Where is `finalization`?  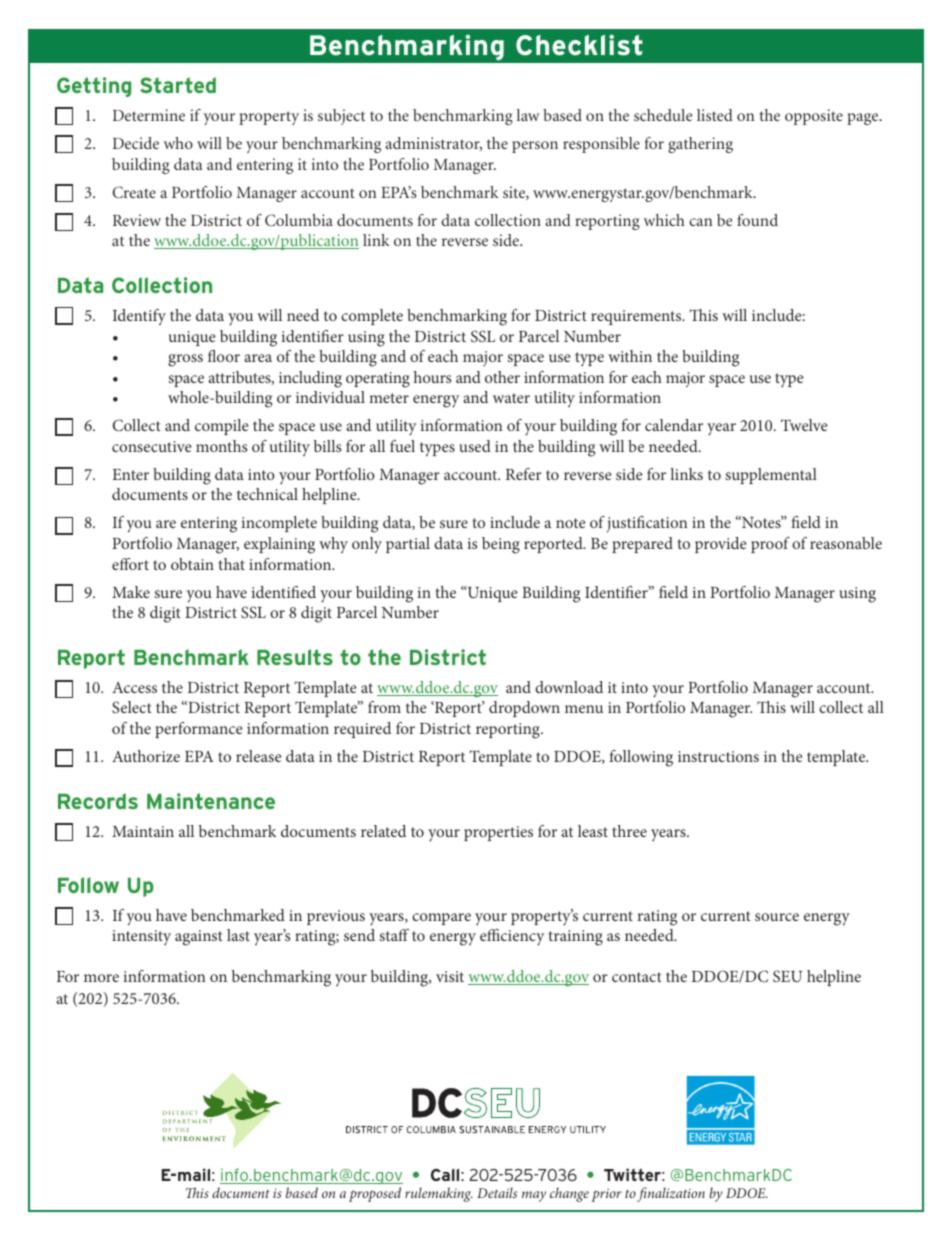
finalization is located at coordinates (671, 1194).
